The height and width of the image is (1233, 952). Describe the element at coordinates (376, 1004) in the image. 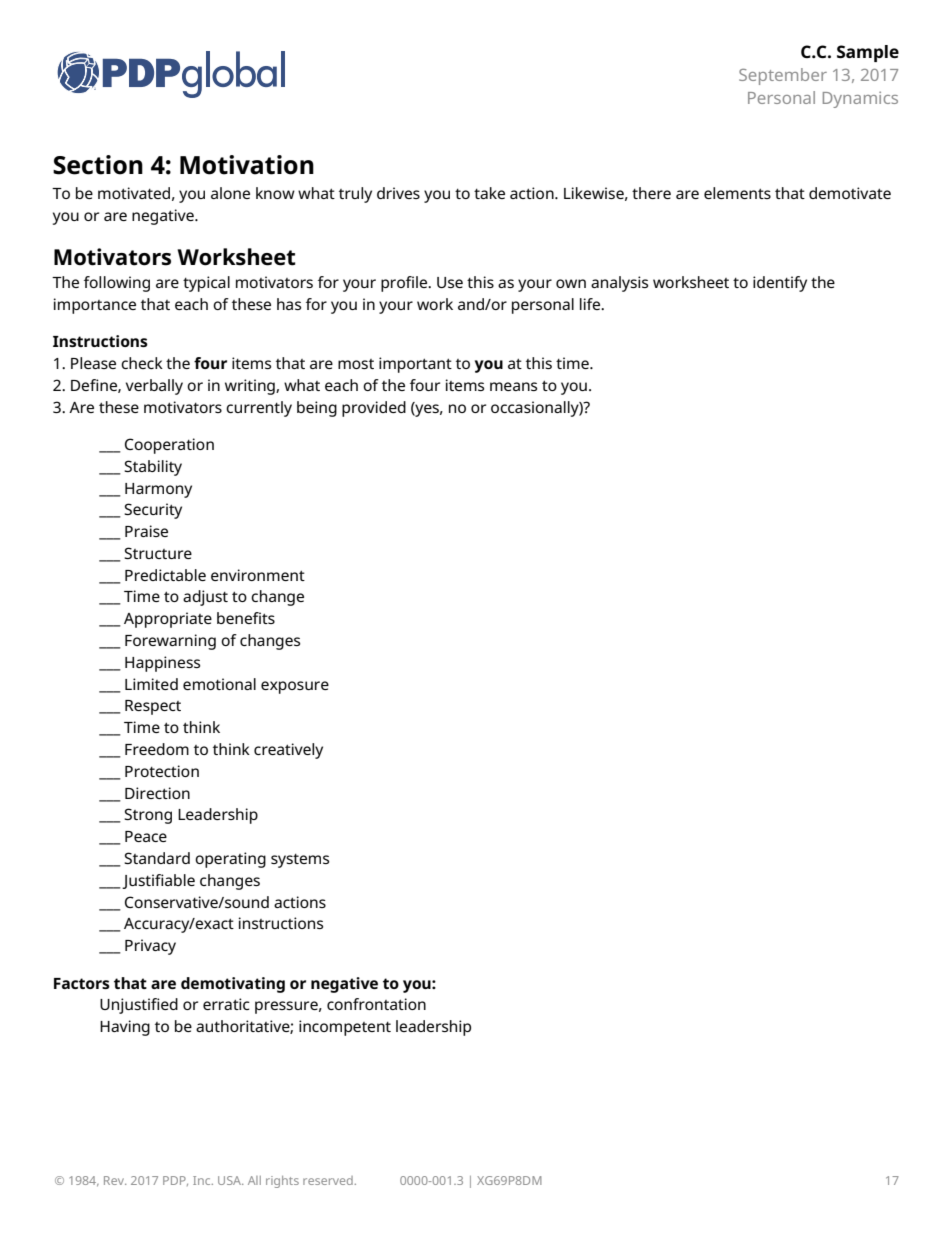

I see `confrontation` at that location.
